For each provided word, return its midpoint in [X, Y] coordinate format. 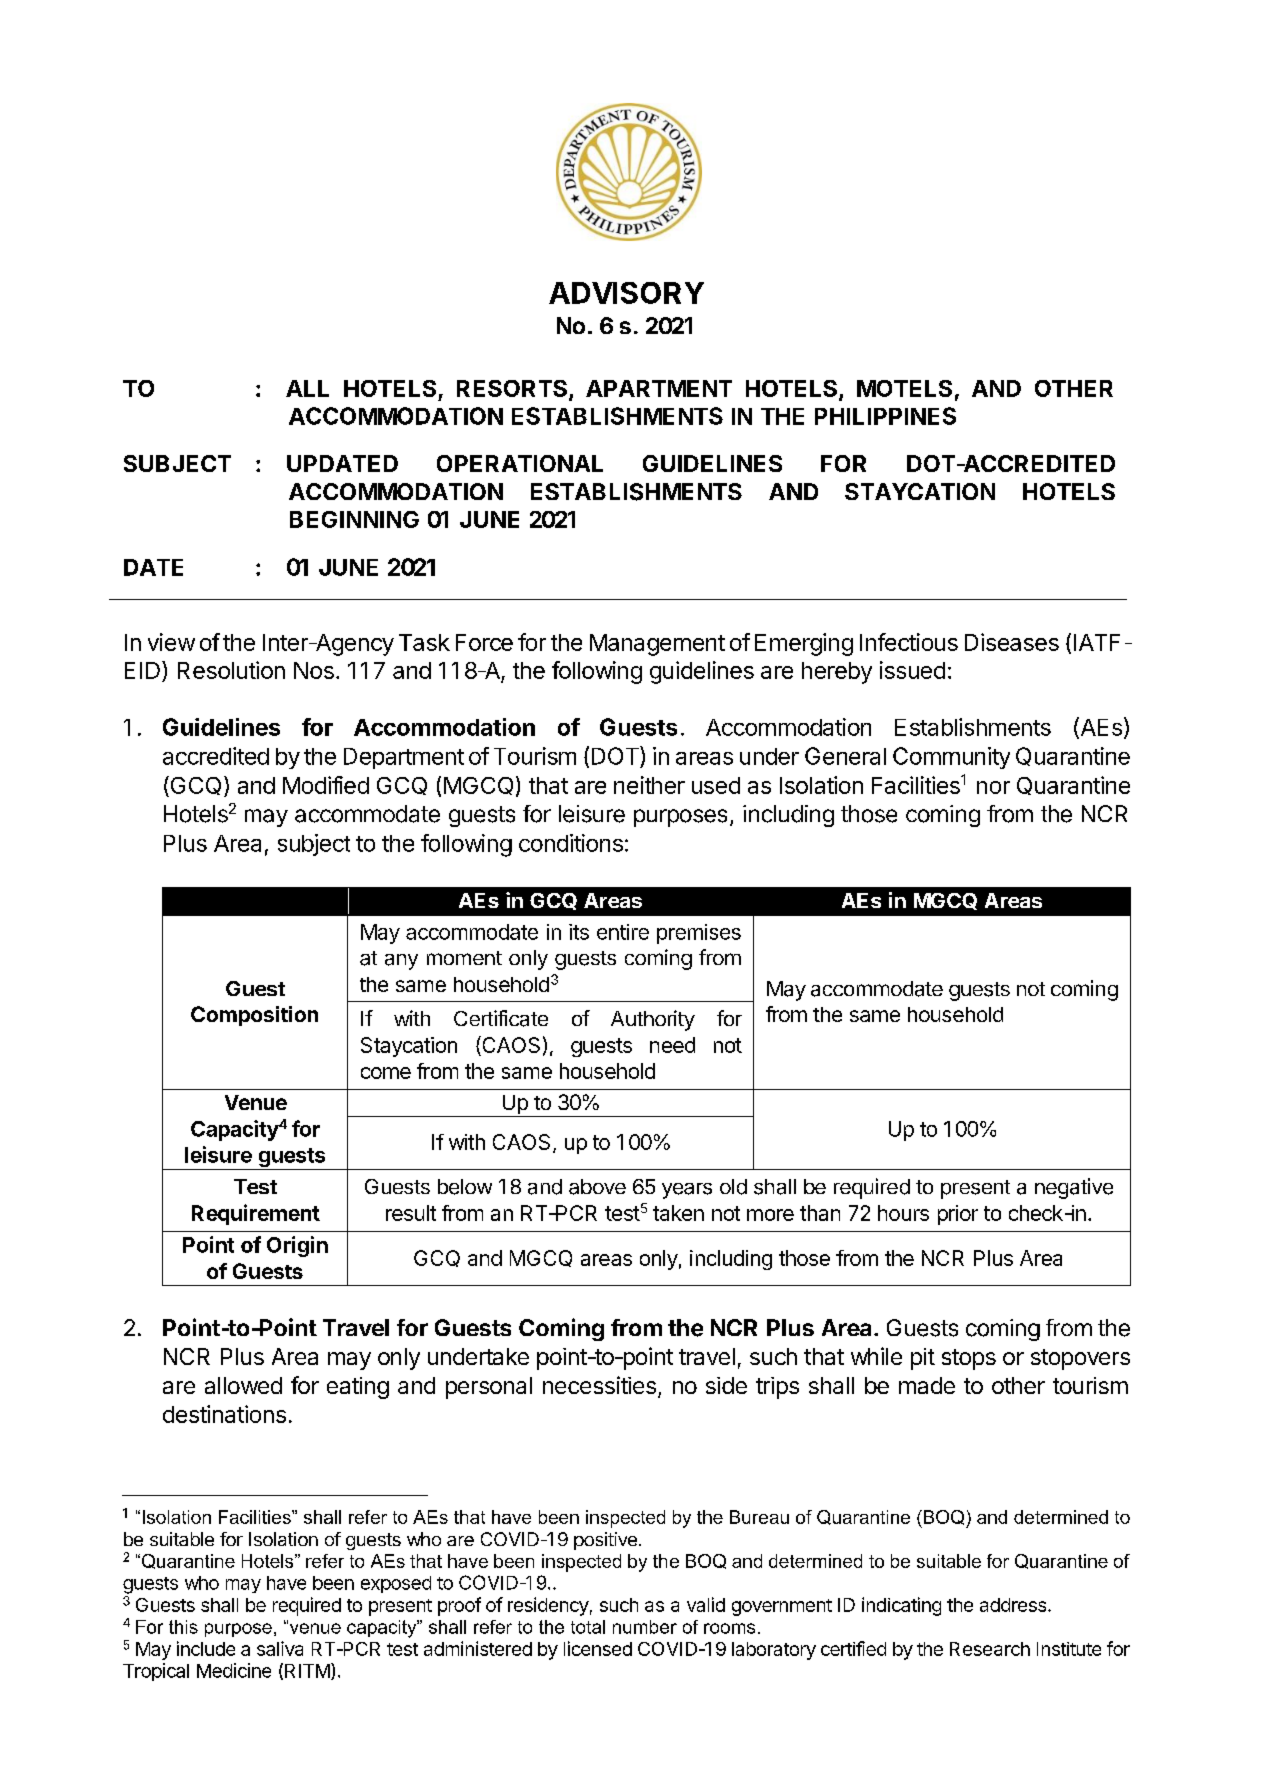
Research [990, 1649]
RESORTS [513, 390]
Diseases [1012, 642]
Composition [254, 1016]
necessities [599, 1385]
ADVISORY [626, 293]
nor [993, 787]
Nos [314, 670]
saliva [280, 1648]
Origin [297, 1246]
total [588, 1627]
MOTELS [904, 388]
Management [657, 645]
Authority [653, 1020]
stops [969, 1359]
